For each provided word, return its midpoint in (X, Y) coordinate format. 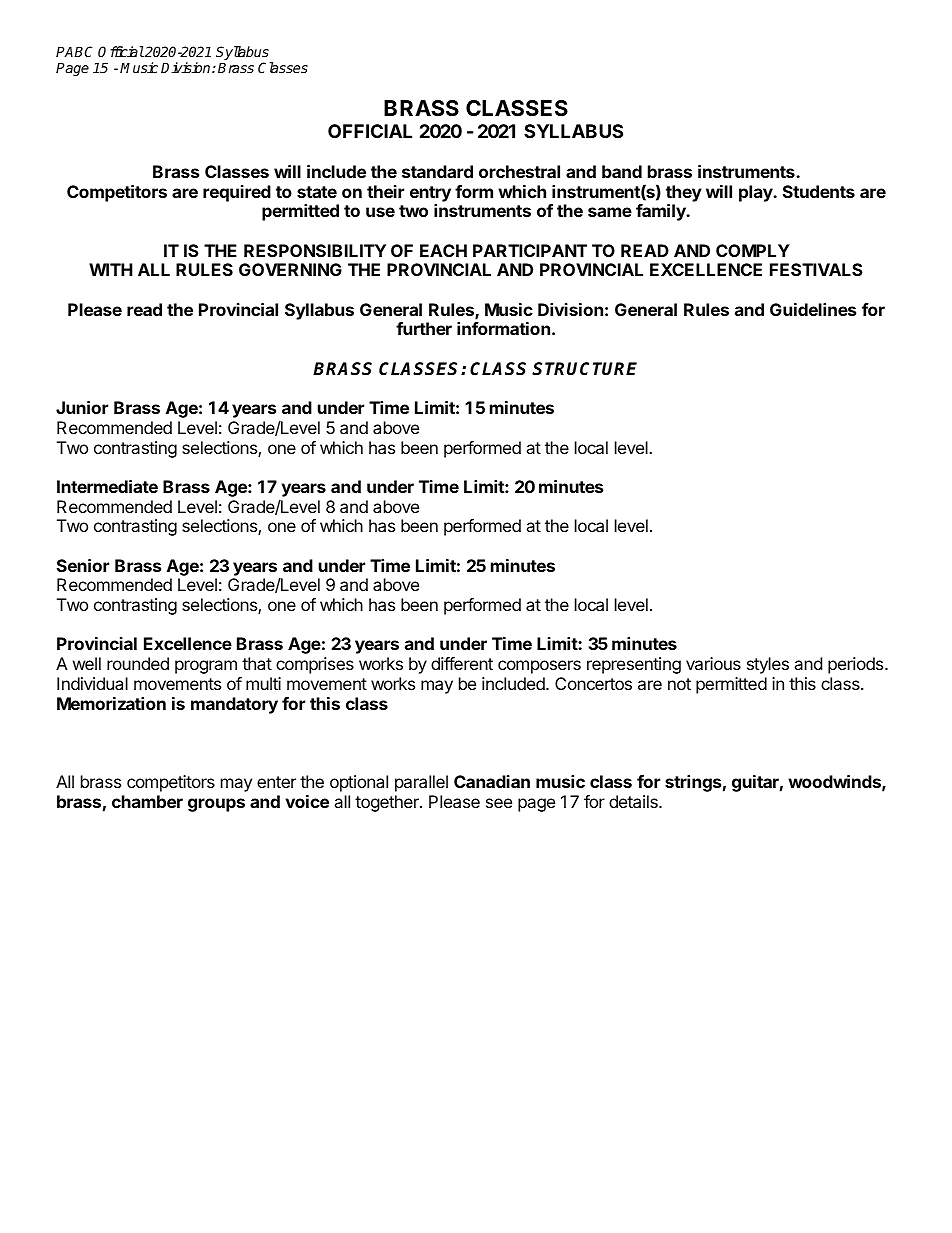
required (237, 193)
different (462, 663)
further (424, 328)
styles (768, 665)
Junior (82, 407)
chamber (147, 801)
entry (430, 194)
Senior (83, 565)
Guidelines (813, 309)
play (757, 193)
